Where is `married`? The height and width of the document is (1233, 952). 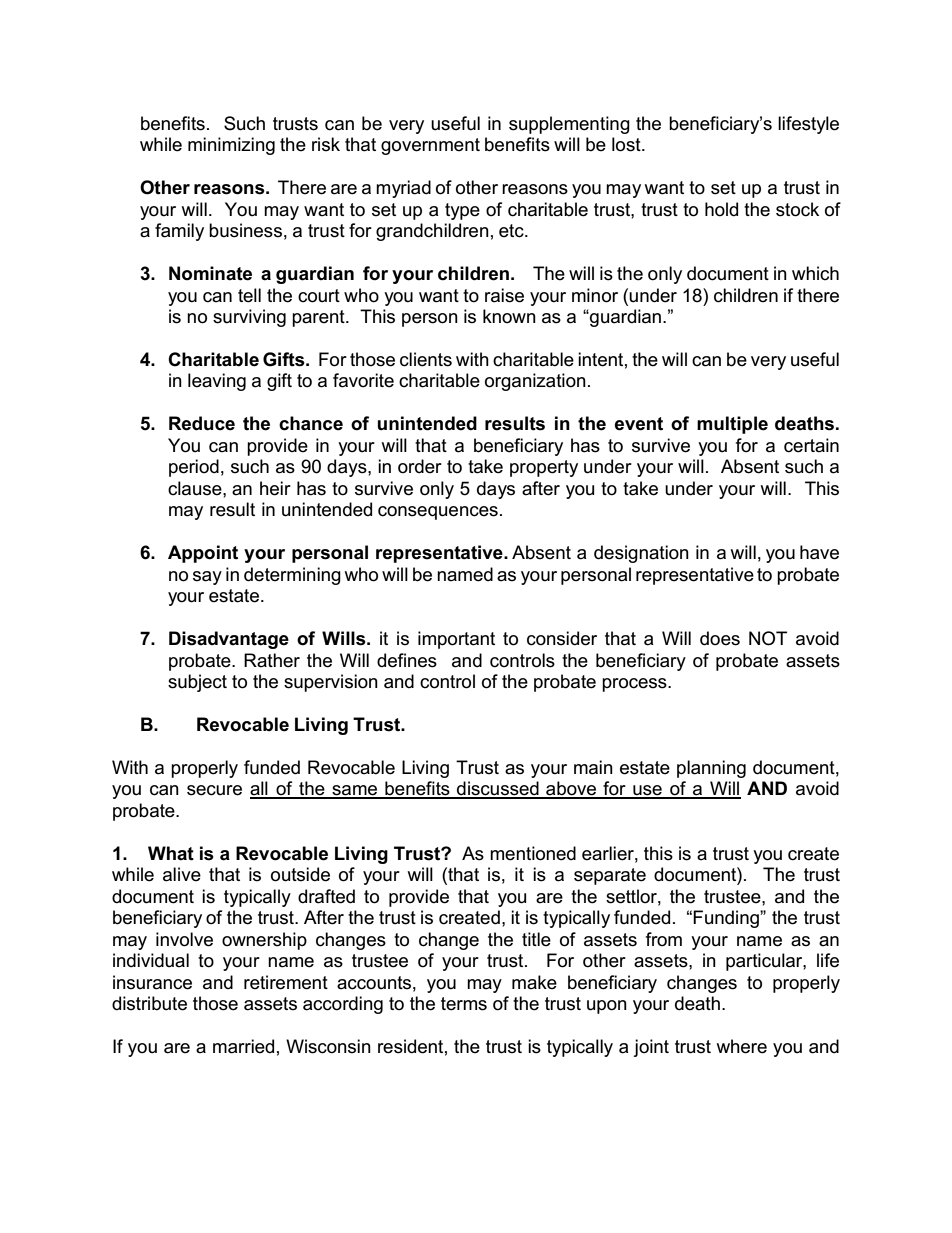 married is located at coordinates (243, 1046).
